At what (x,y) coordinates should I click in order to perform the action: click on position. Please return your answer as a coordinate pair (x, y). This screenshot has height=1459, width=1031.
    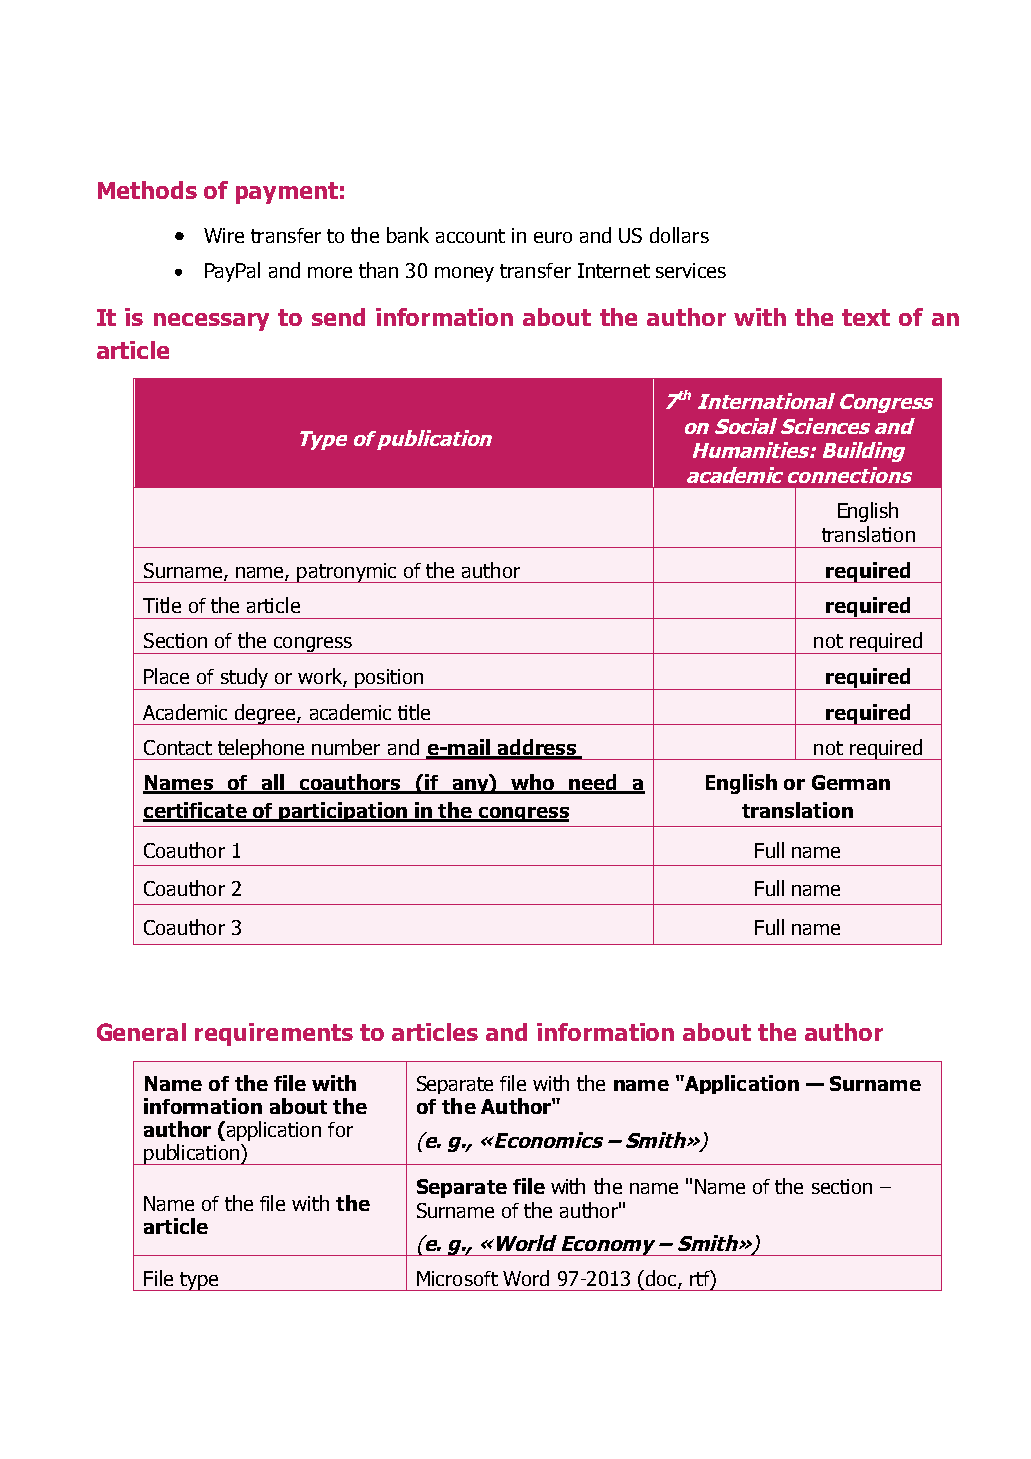
    Looking at the image, I should click on (390, 679).
